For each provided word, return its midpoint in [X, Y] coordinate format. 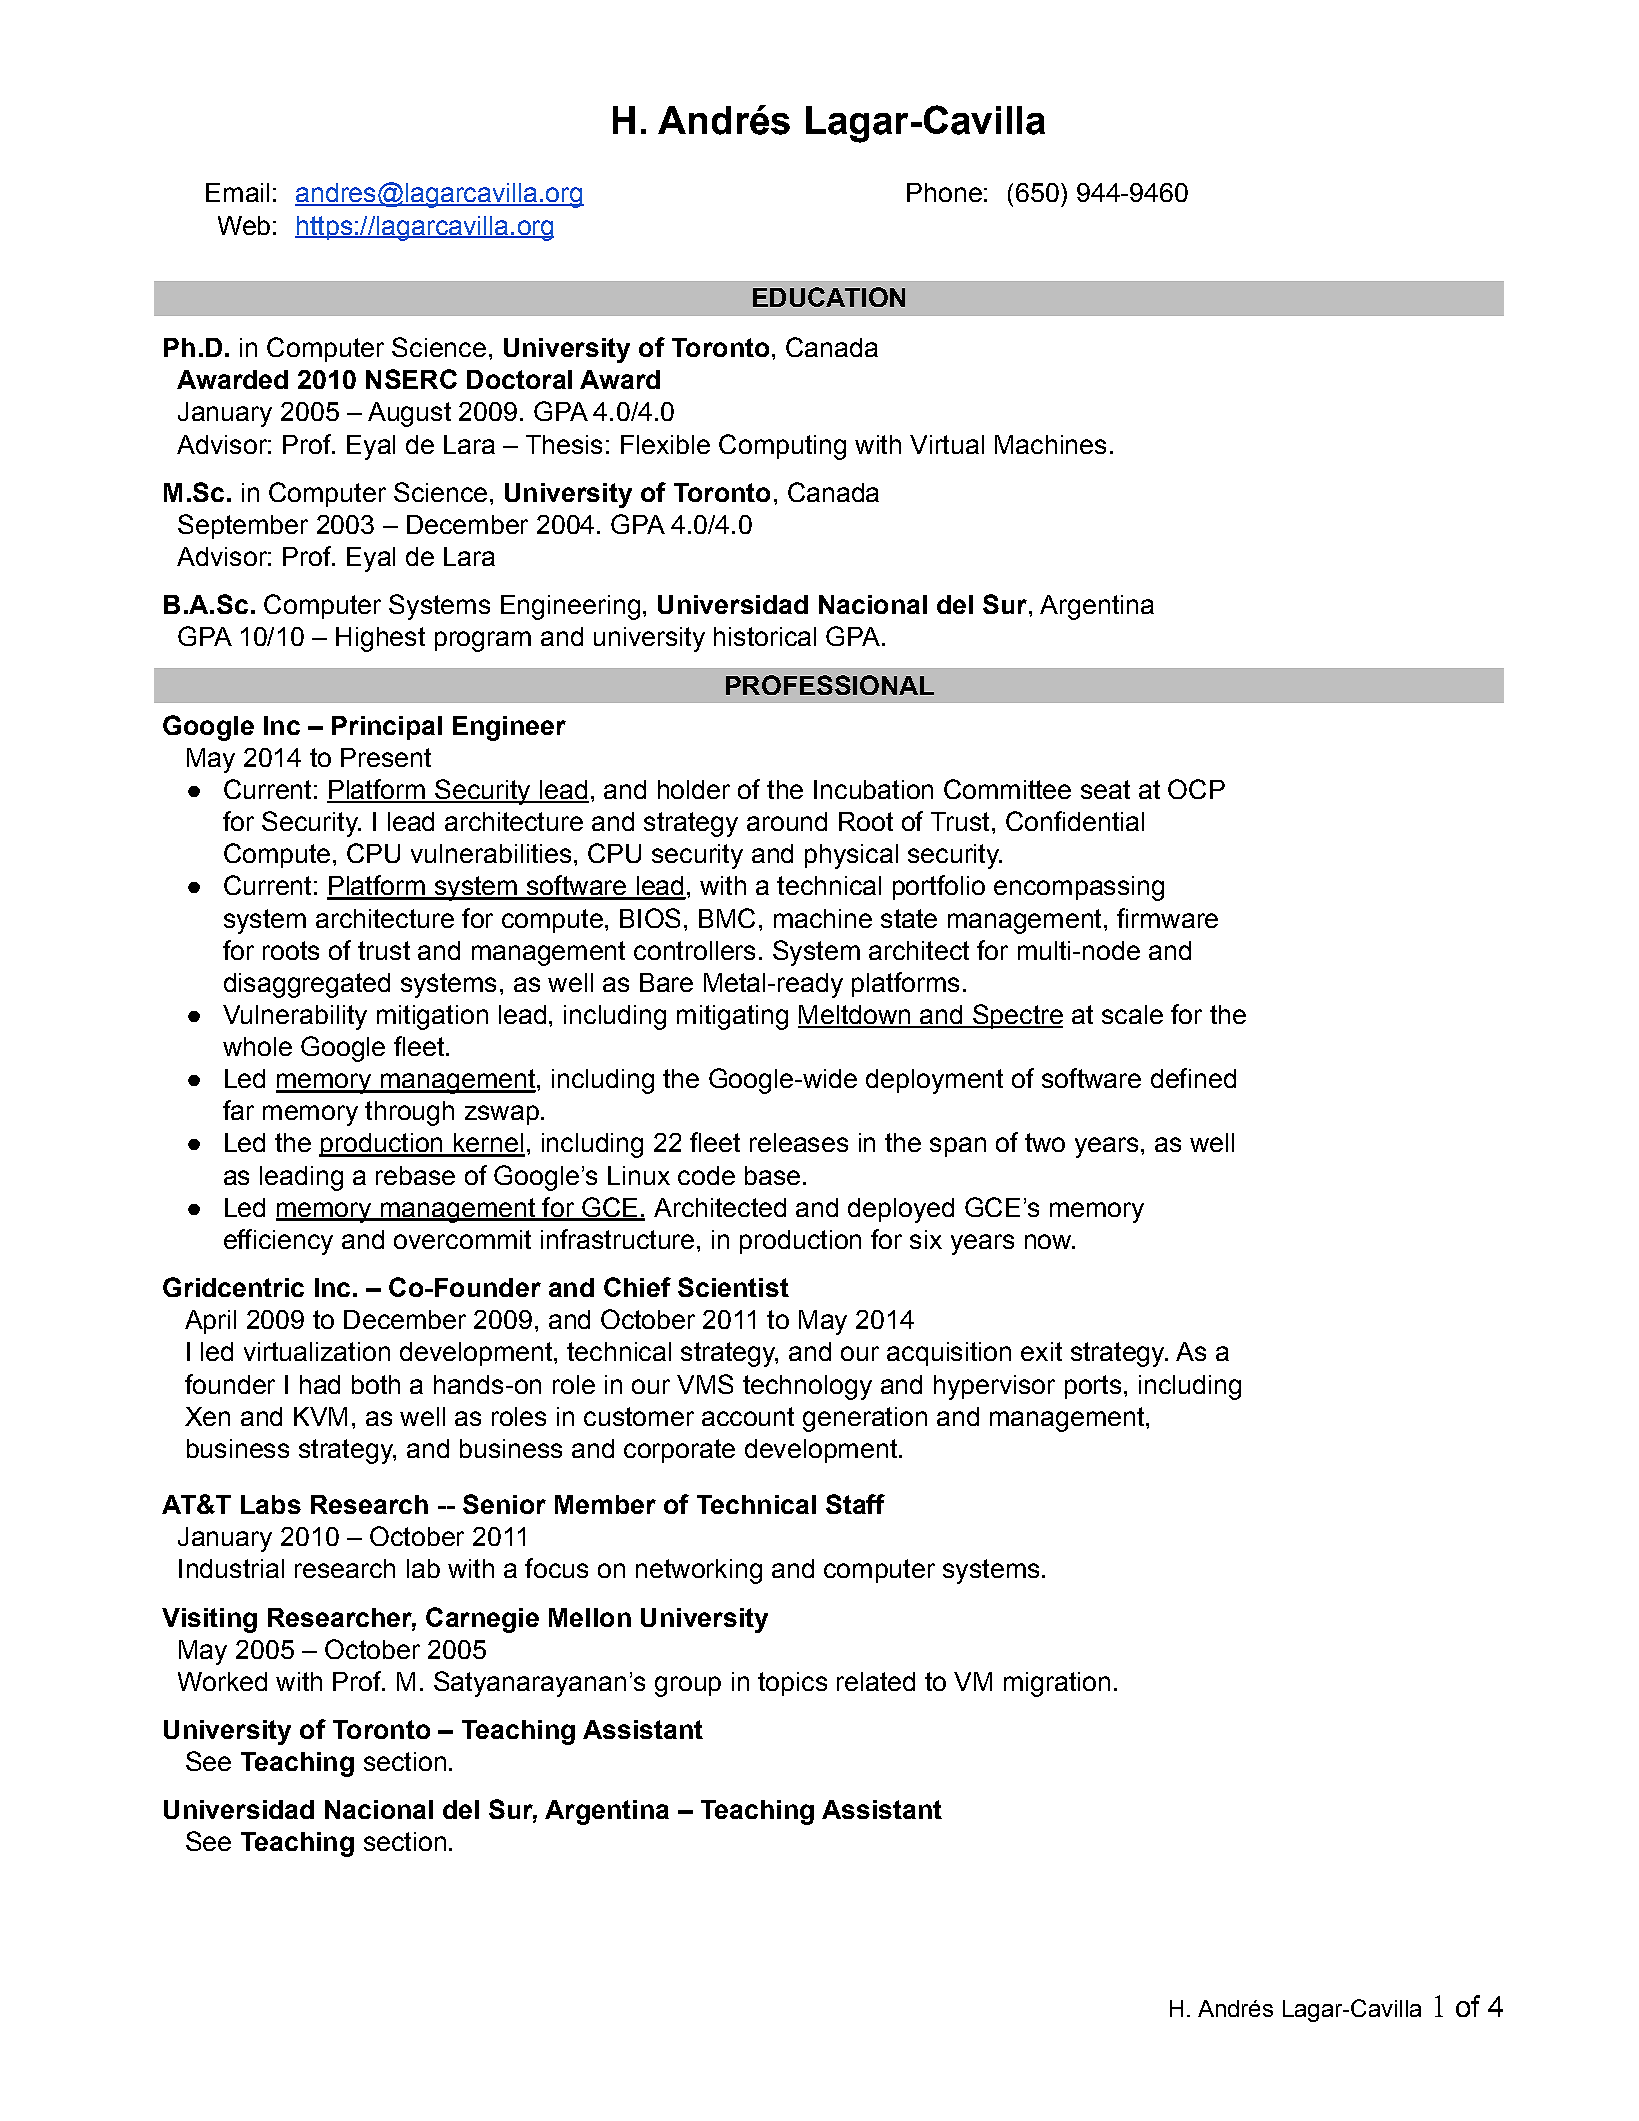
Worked [222, 1681]
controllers [694, 950]
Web [244, 225]
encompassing [1079, 888]
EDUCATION [829, 297]
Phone [944, 192]
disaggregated [307, 985]
